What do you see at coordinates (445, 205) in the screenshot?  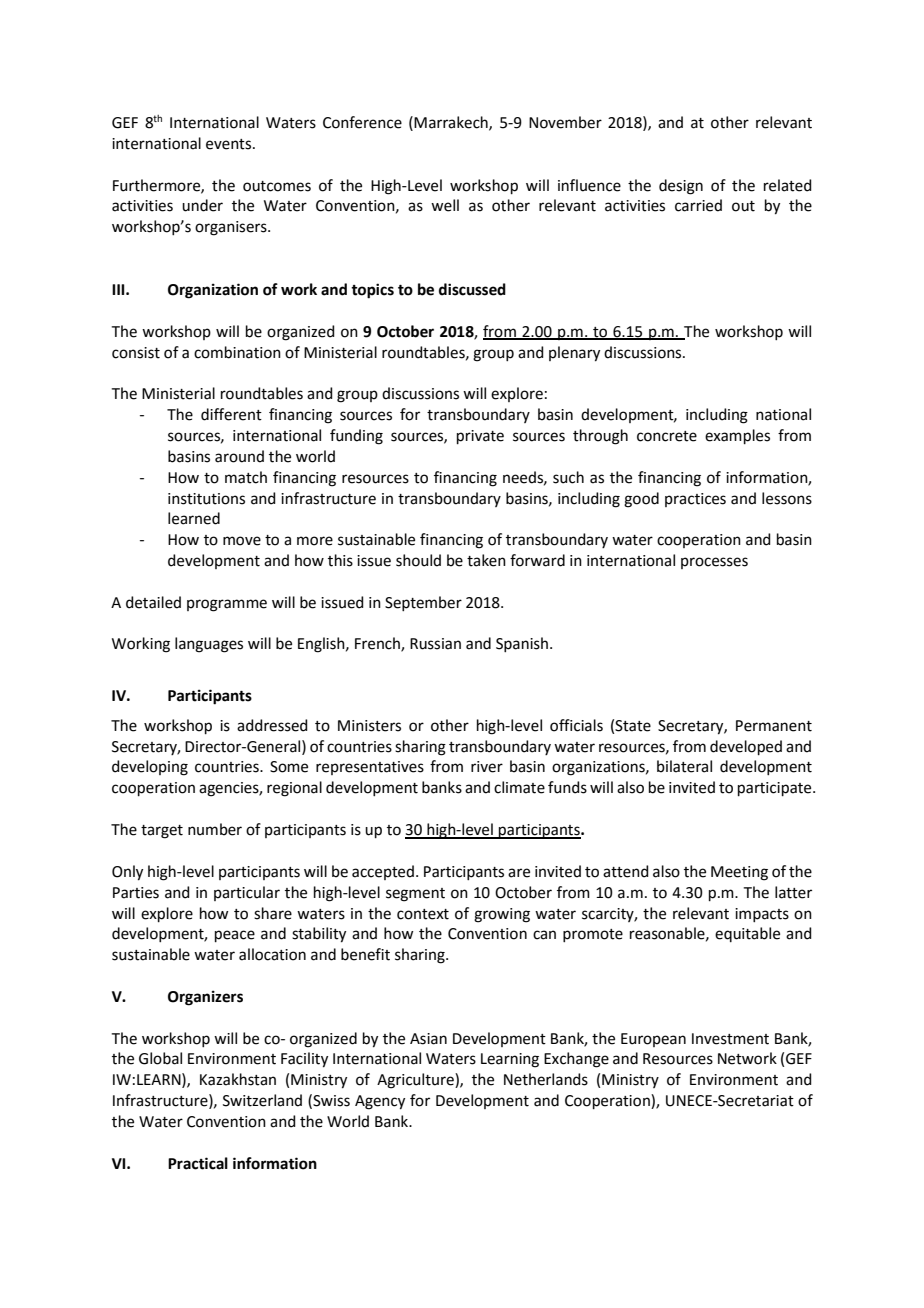 I see `well` at bounding box center [445, 205].
